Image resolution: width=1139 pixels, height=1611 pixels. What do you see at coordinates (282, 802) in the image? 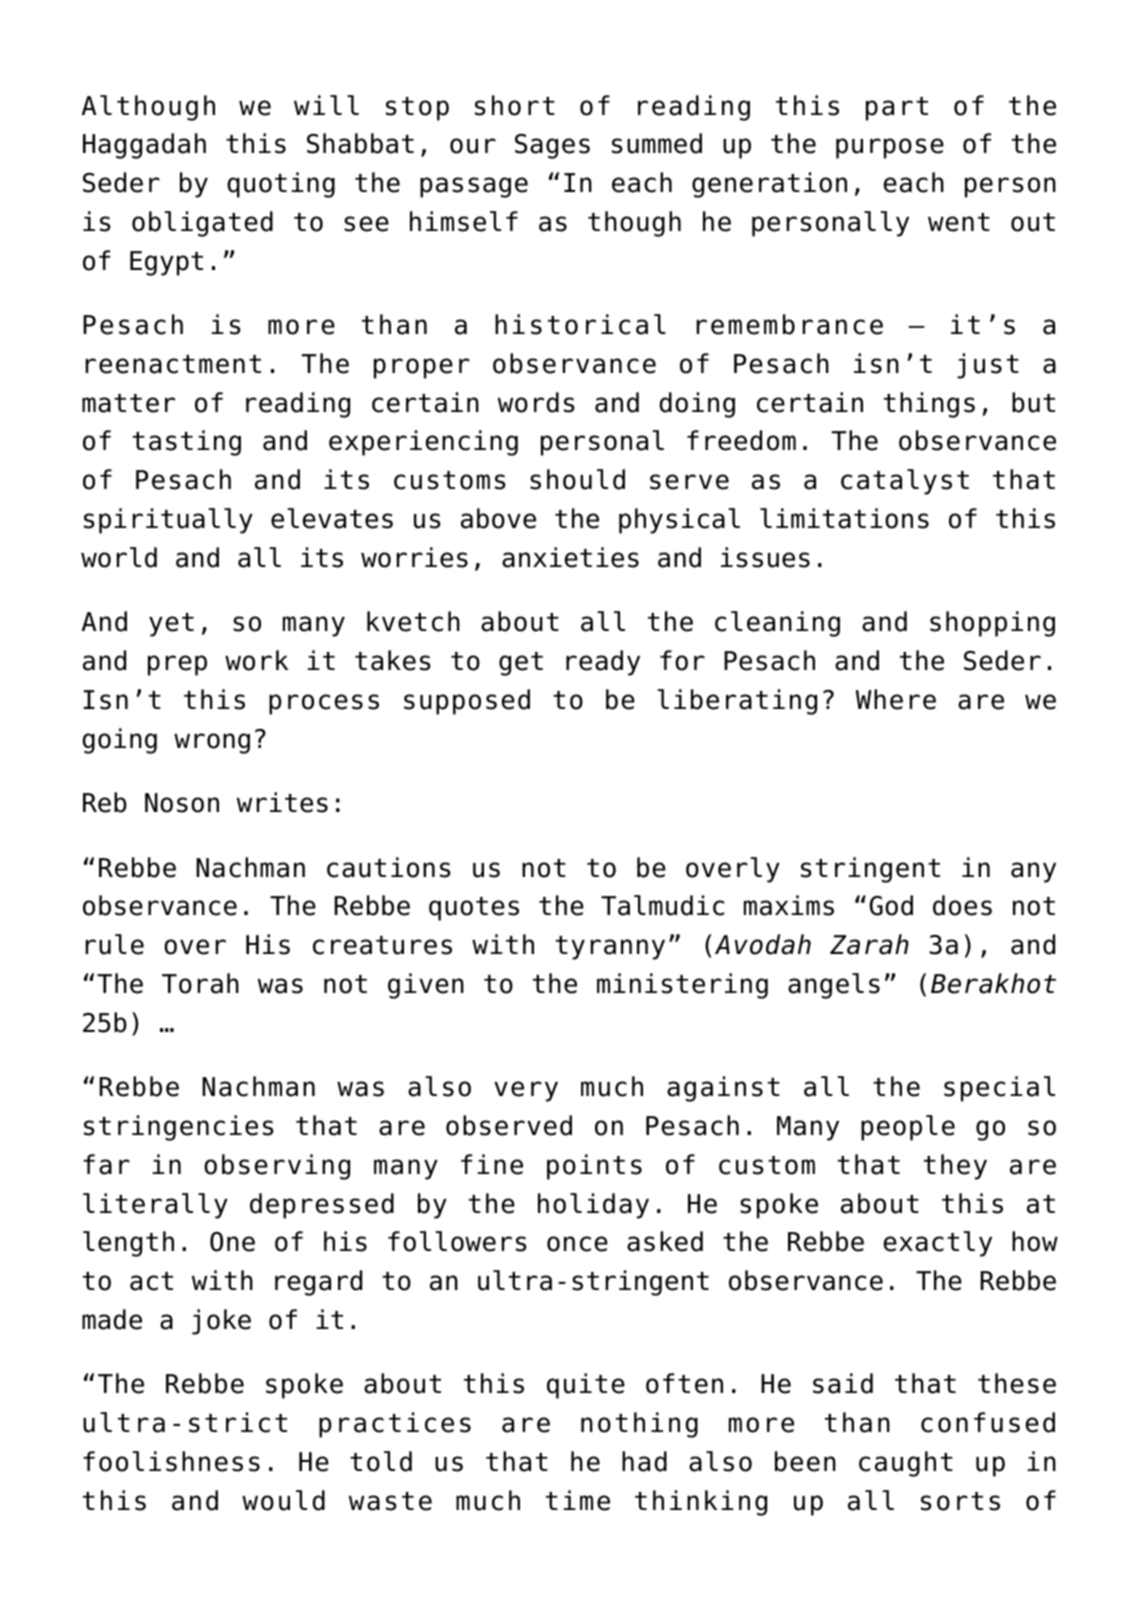
I see `writes` at bounding box center [282, 802].
